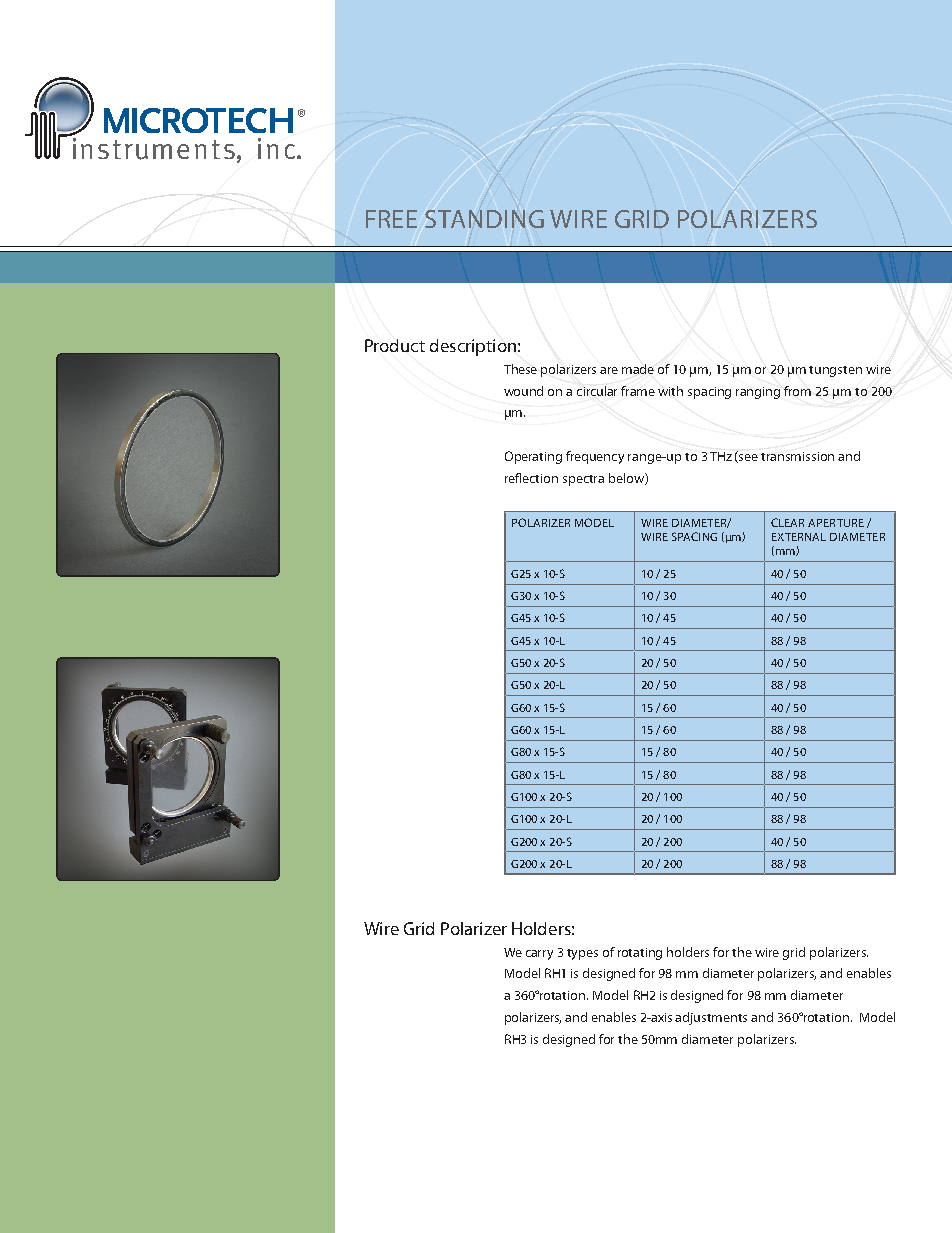  I want to click on External, so click(799, 537).
